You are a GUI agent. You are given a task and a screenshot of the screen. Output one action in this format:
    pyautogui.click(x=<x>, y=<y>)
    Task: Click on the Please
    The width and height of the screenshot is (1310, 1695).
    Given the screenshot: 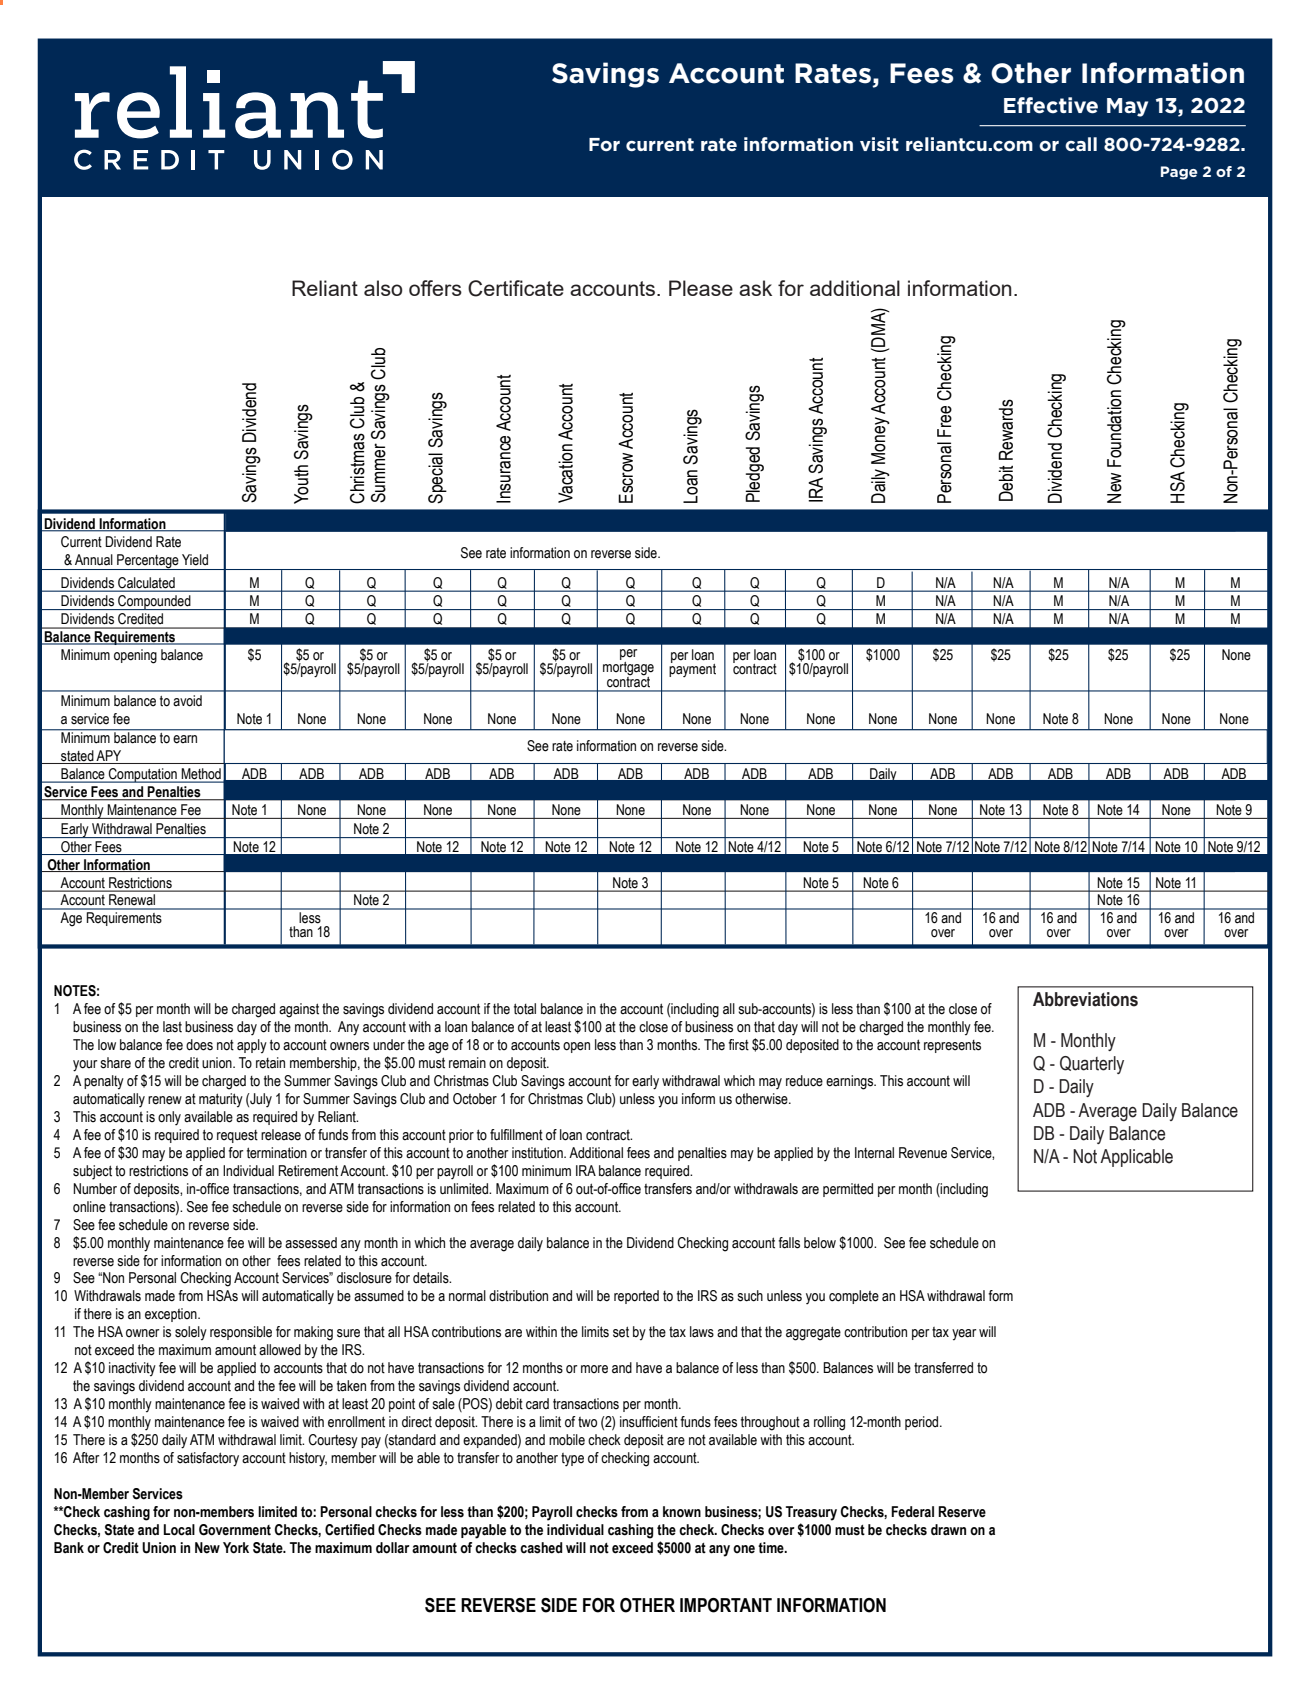 What is the action you would take?
    pyautogui.click(x=701, y=288)
